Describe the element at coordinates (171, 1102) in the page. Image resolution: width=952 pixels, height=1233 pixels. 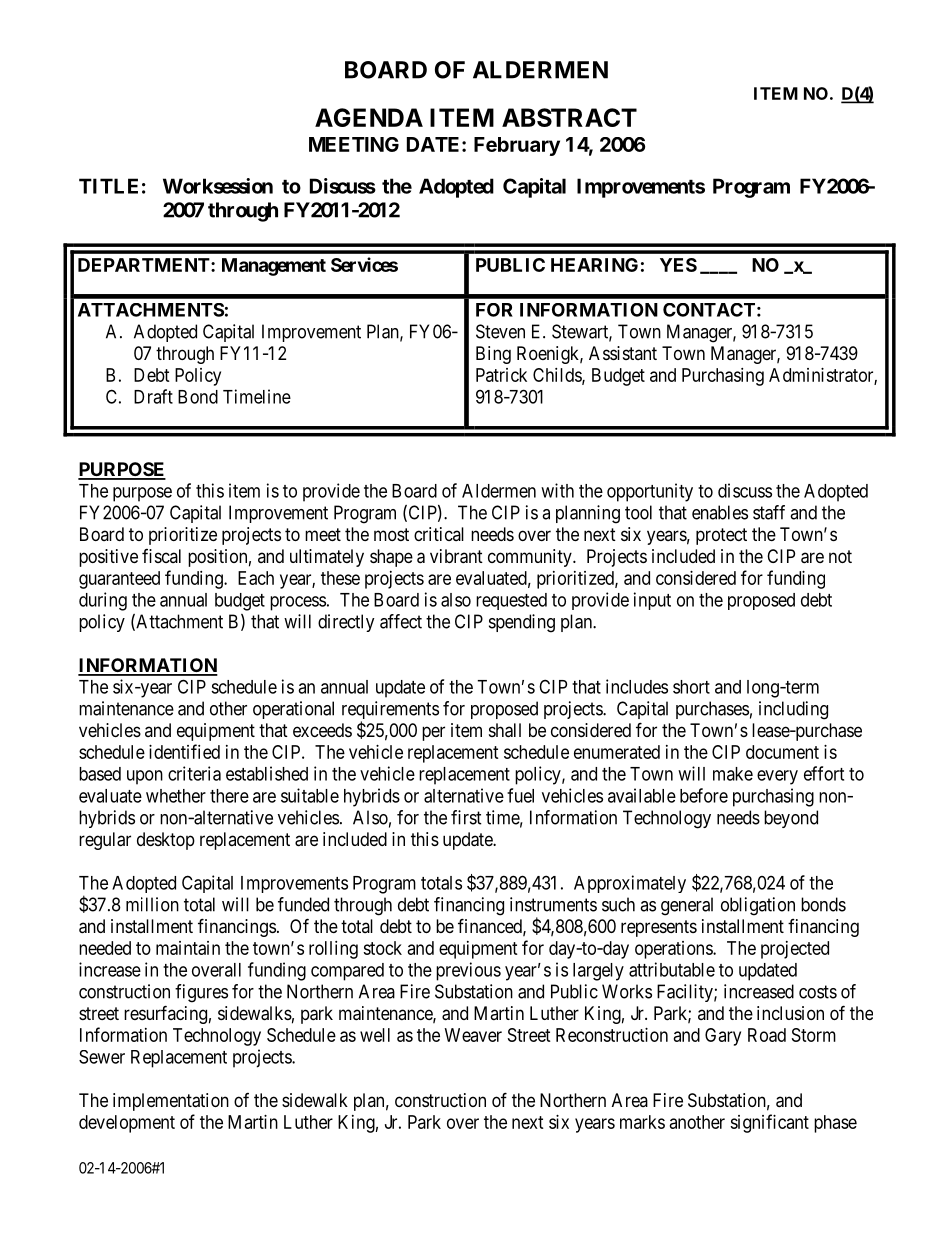
I see `implementation` at that location.
